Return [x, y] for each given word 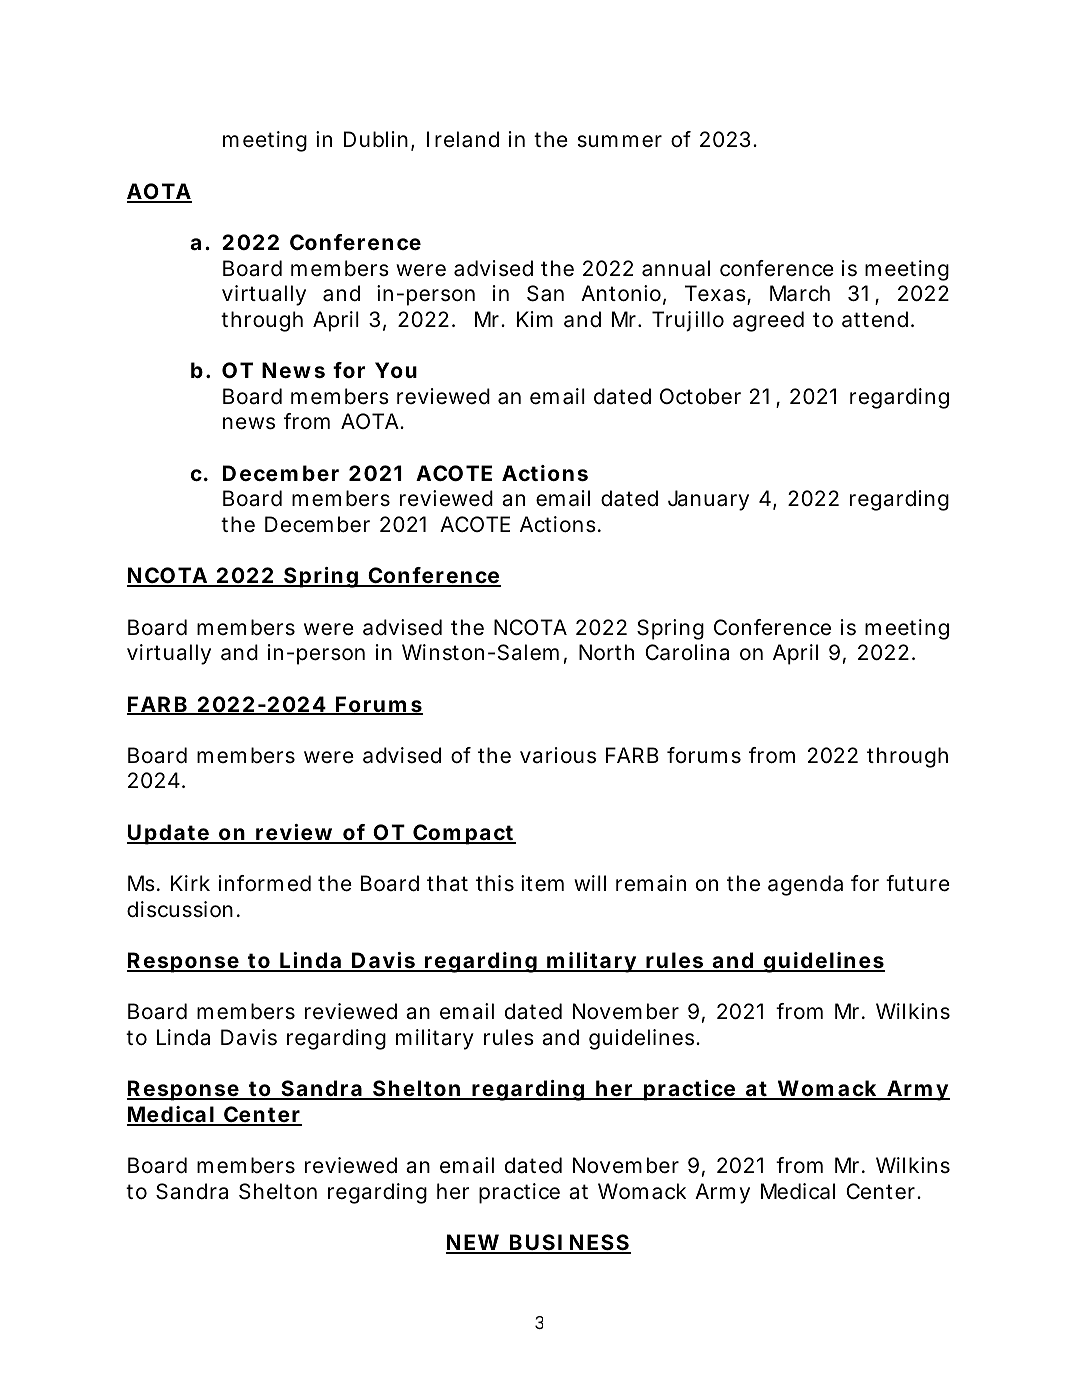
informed [265, 883]
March [800, 293]
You [396, 370]
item [542, 883]
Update [169, 834]
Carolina [687, 652]
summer [619, 141]
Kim [535, 319]
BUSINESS [569, 1243]
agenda [805, 885]
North [606, 652]
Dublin [378, 140]
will [590, 883]
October [700, 396]
